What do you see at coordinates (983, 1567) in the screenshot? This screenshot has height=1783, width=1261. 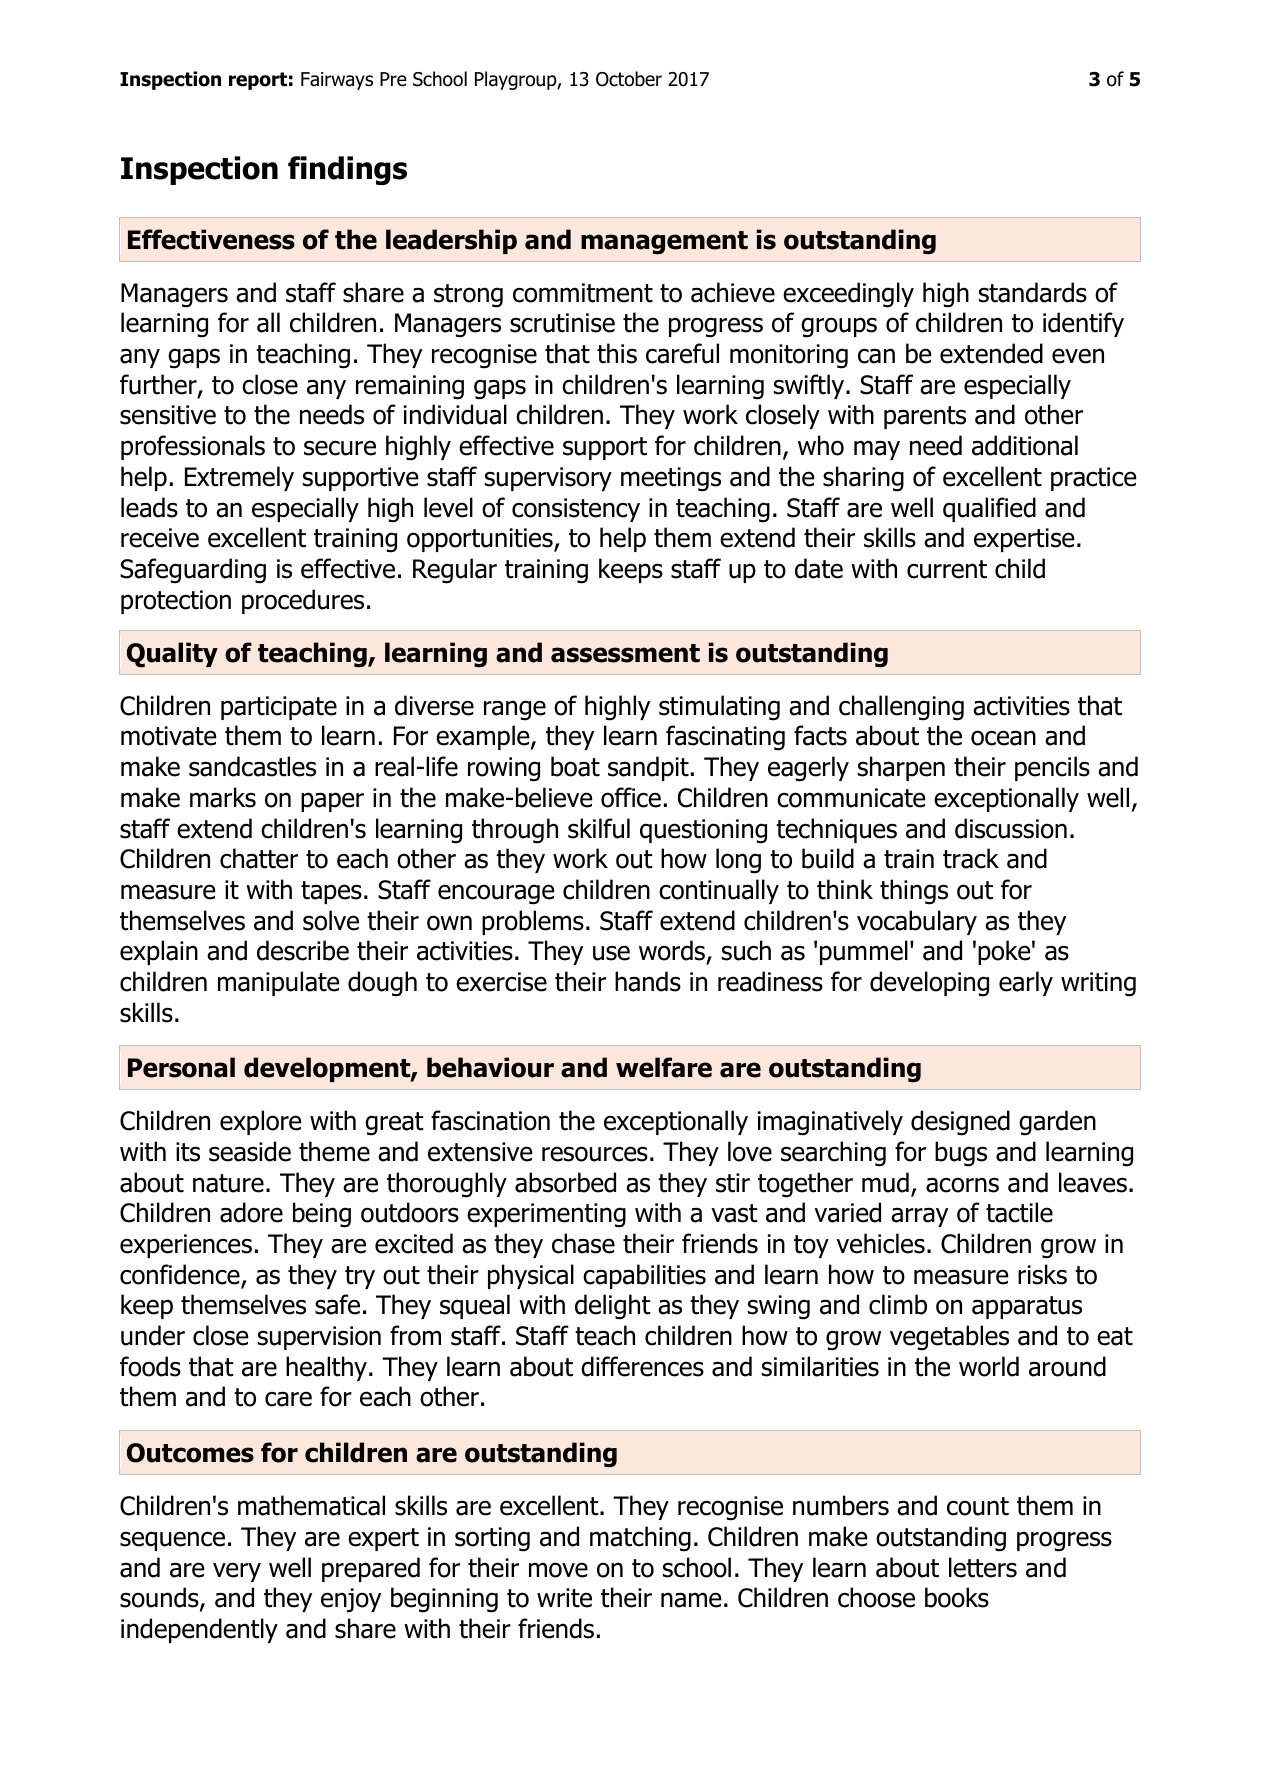 I see `letters` at bounding box center [983, 1567].
